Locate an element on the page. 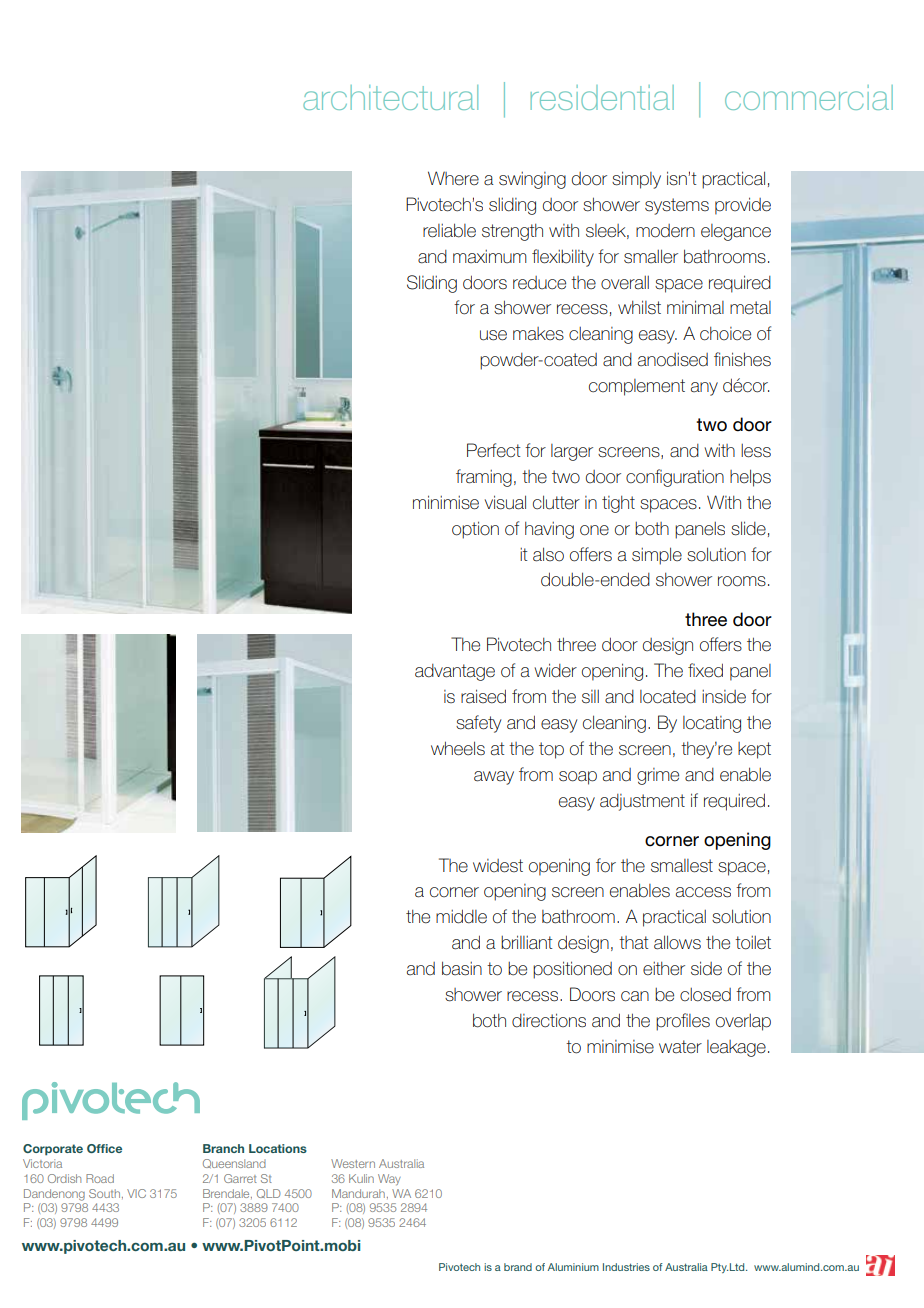 The height and width of the page is (1308, 924). provide is located at coordinates (743, 206).
